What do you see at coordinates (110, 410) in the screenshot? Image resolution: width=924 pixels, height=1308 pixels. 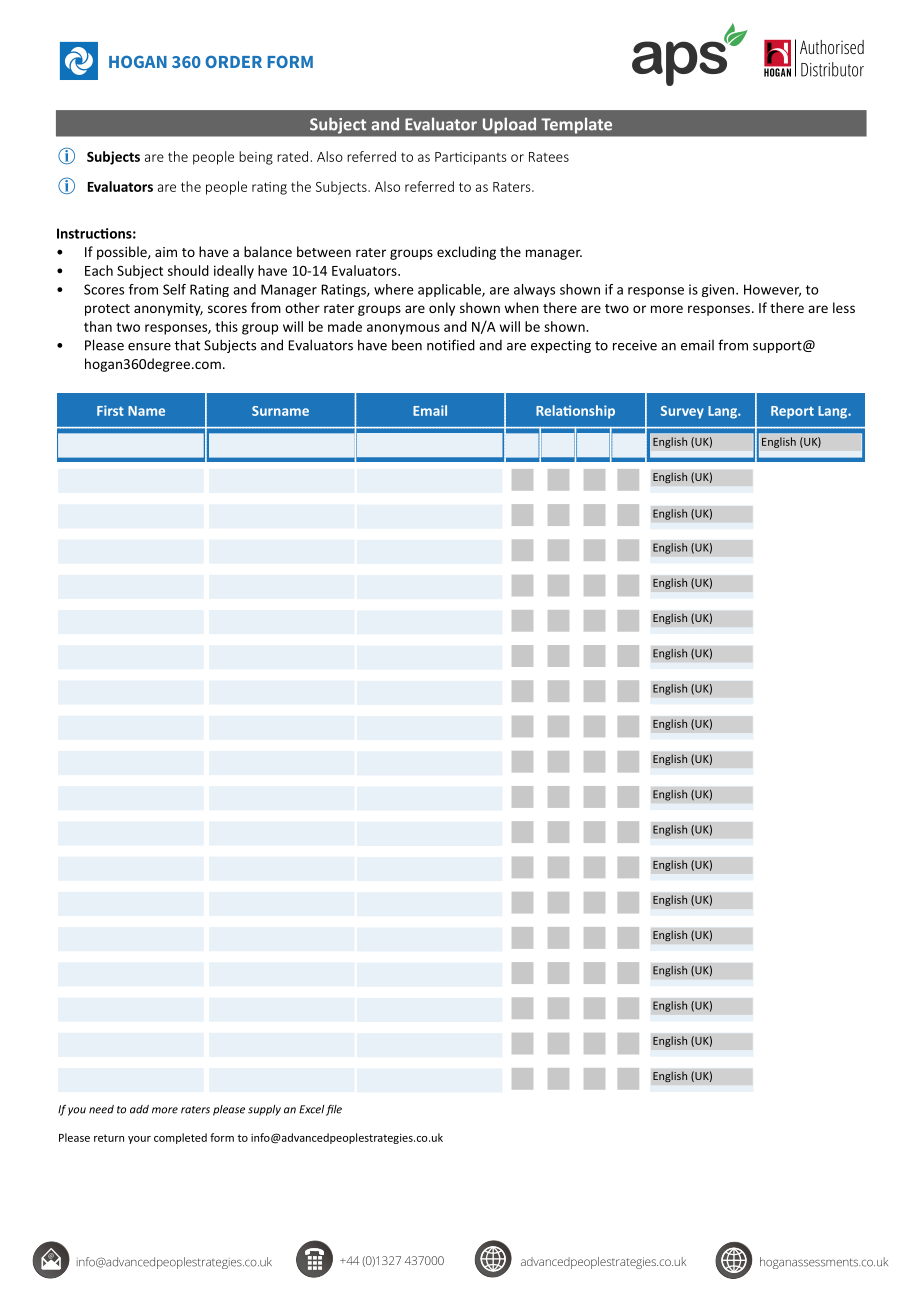 I see `First` at bounding box center [110, 410].
